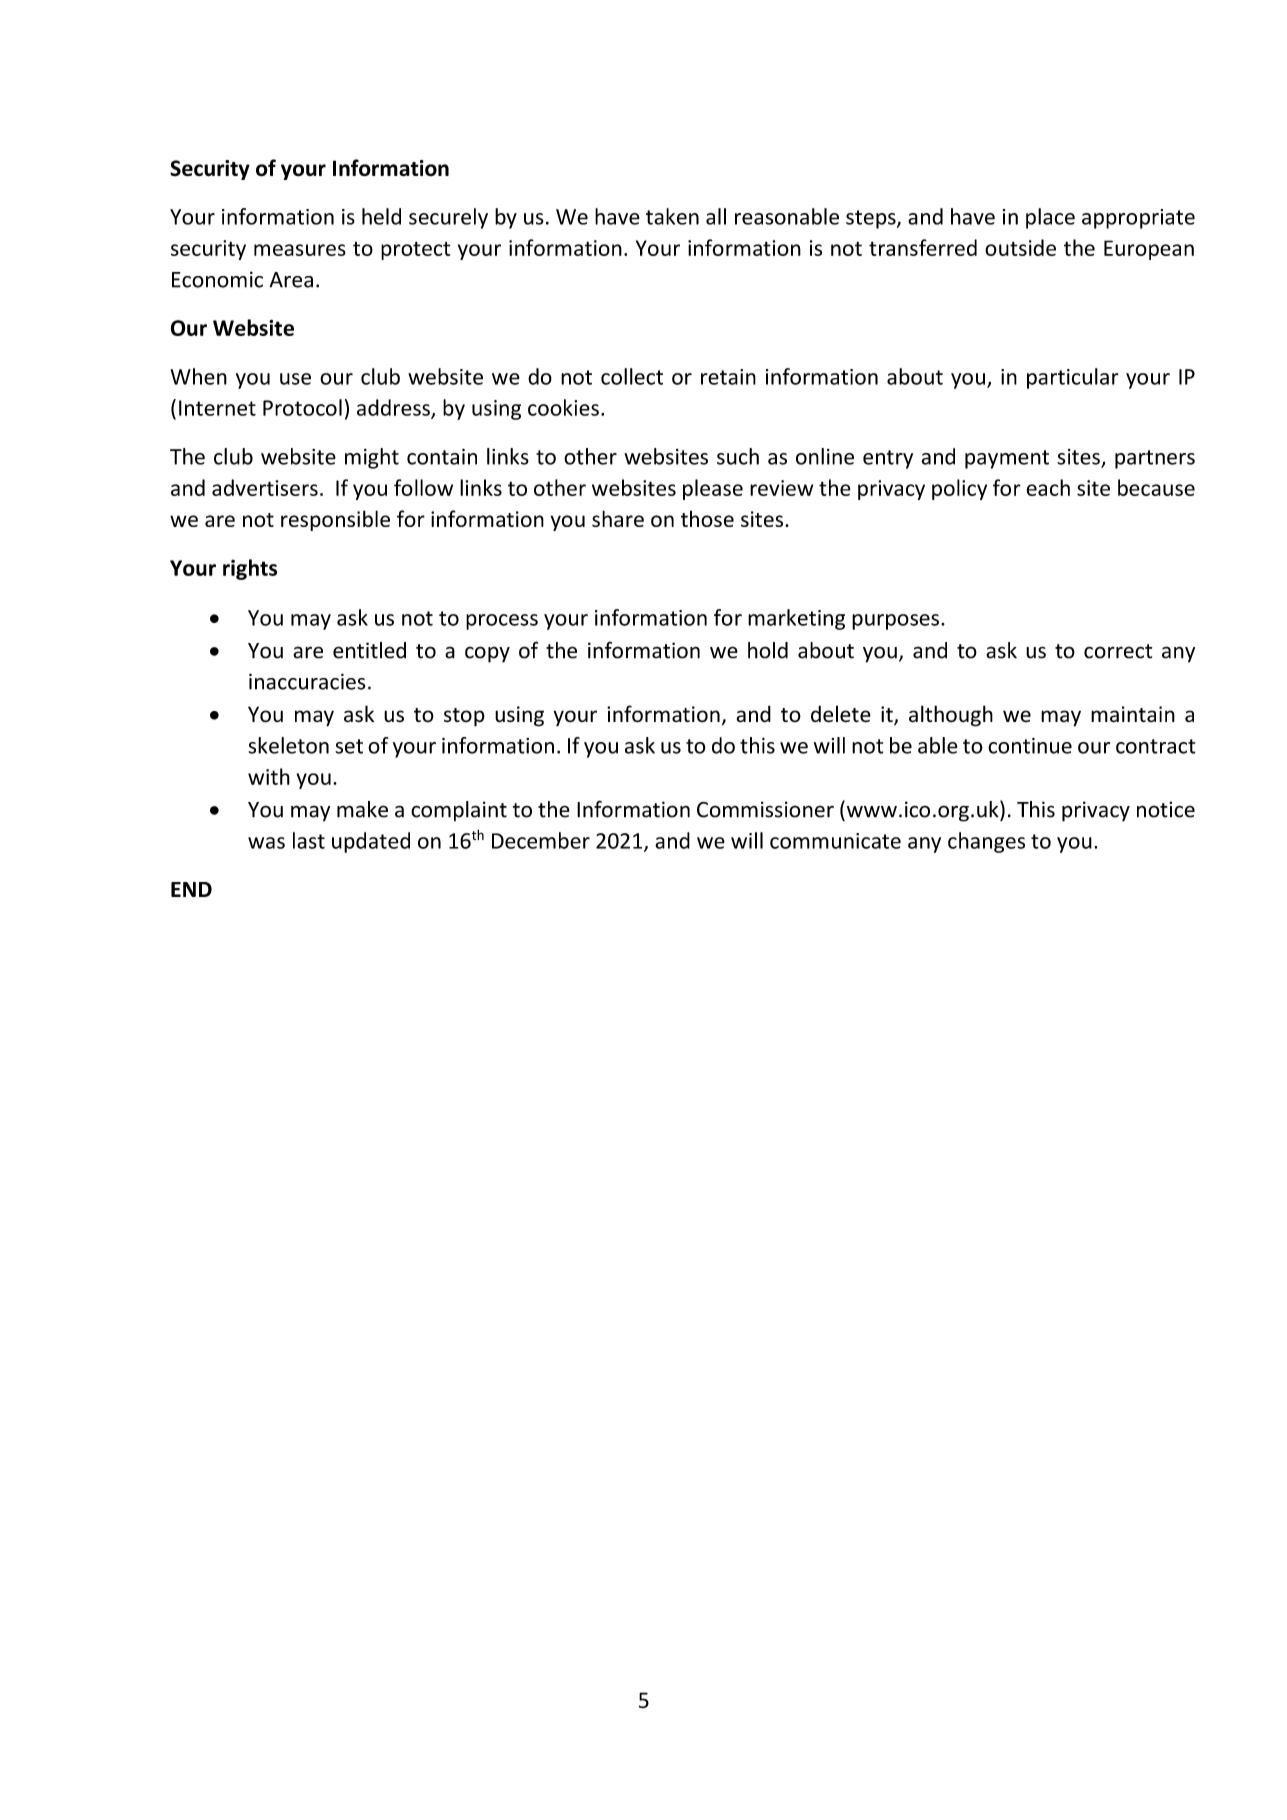 The height and width of the image is (1820, 1287). What do you see at coordinates (768, 650) in the image?
I see `hold` at bounding box center [768, 650].
